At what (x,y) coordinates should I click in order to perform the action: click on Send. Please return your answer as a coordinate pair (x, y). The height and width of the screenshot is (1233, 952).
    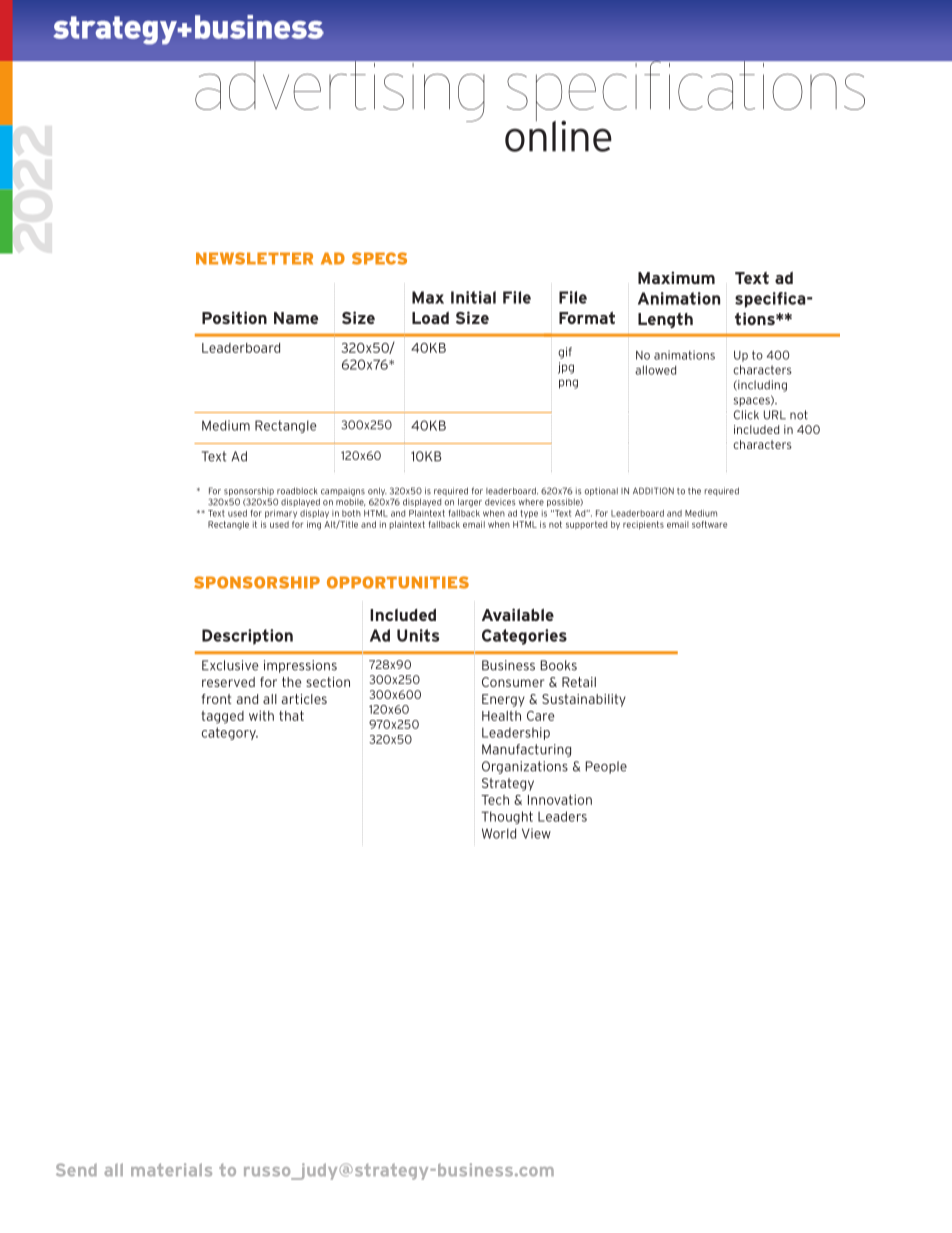
    Looking at the image, I should click on (76, 1170).
